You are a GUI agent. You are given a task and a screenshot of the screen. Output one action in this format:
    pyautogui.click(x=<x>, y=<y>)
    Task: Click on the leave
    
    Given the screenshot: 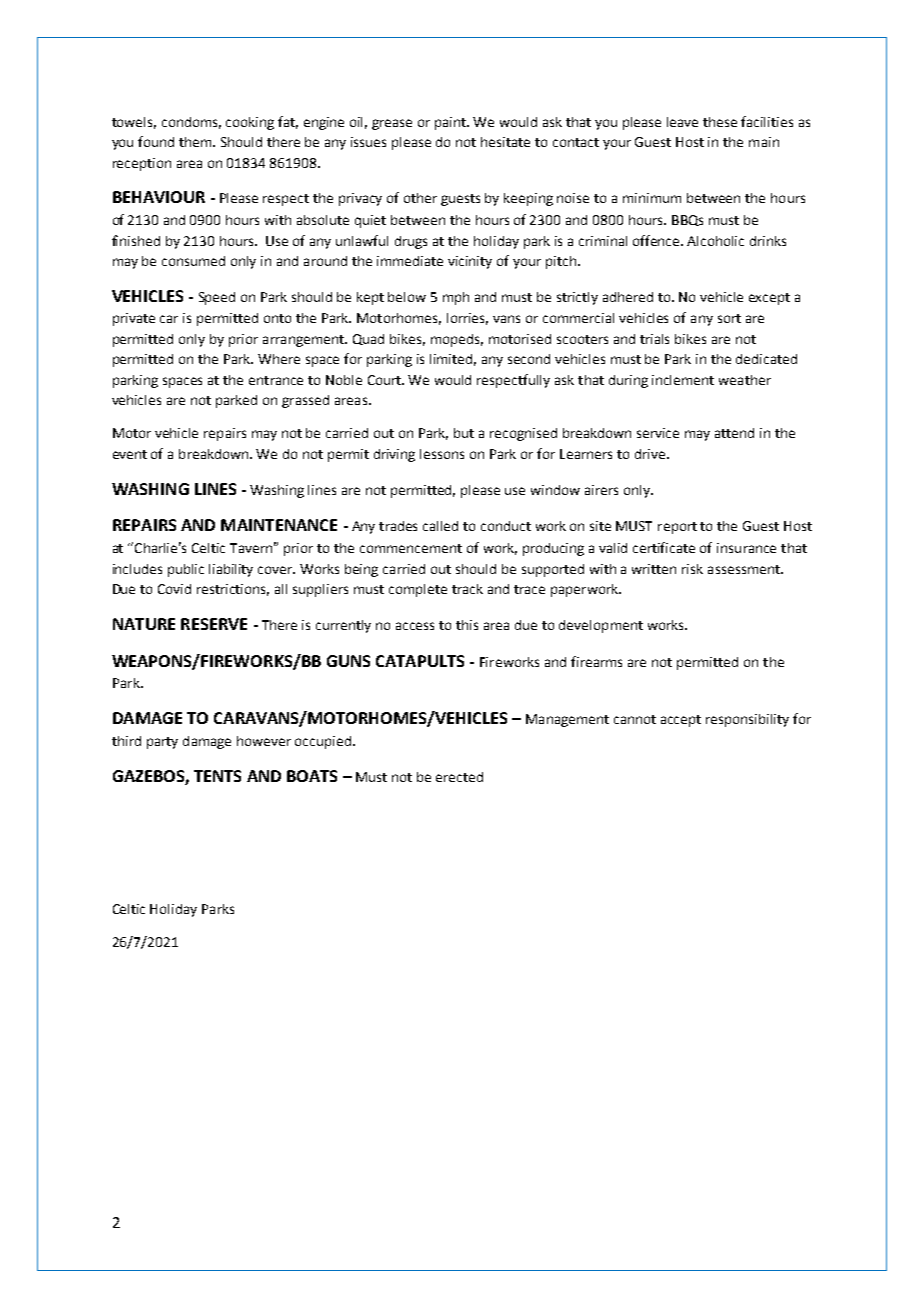 What is the action you would take?
    pyautogui.click(x=682, y=122)
